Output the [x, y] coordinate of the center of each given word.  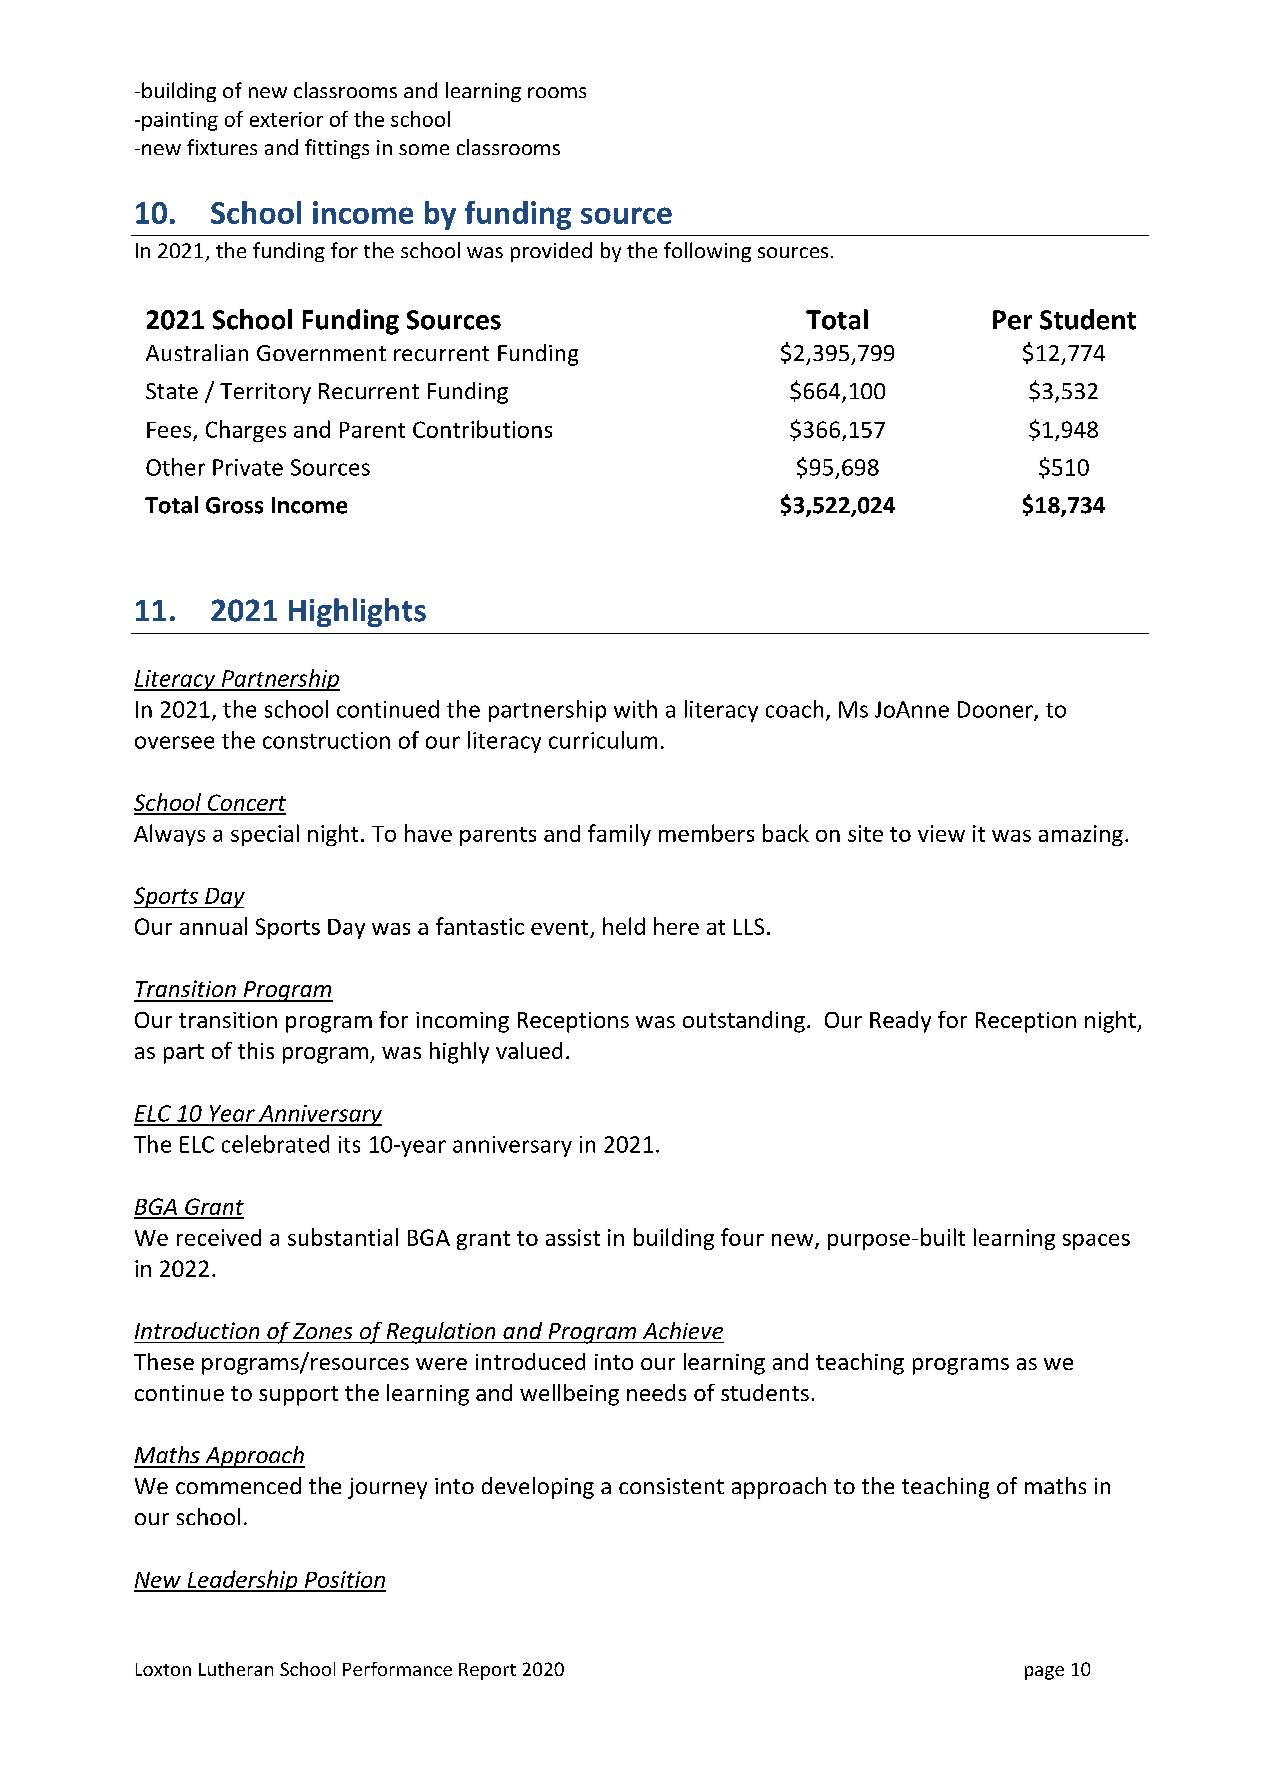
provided [551, 252]
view [941, 833]
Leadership [242, 1581]
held [624, 926]
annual [213, 926]
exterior [286, 119]
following [707, 252]
